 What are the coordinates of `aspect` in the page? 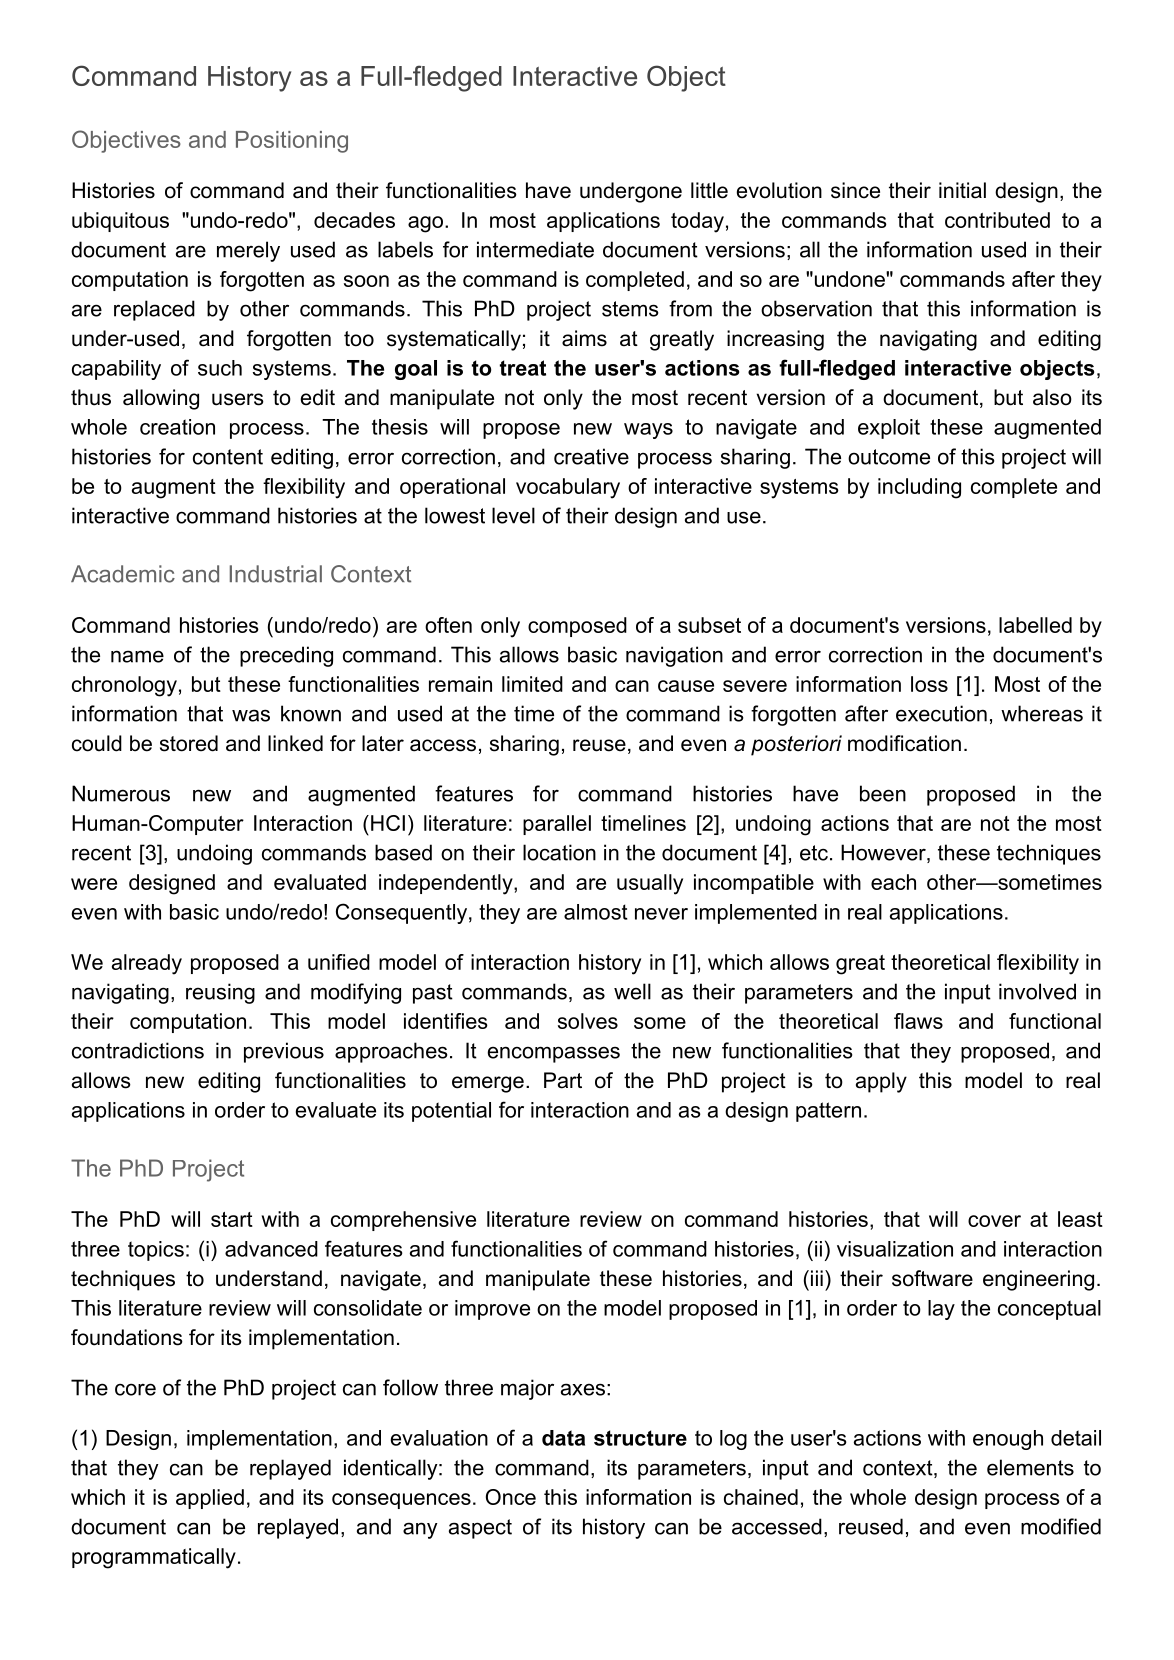 It's located at (480, 1529).
